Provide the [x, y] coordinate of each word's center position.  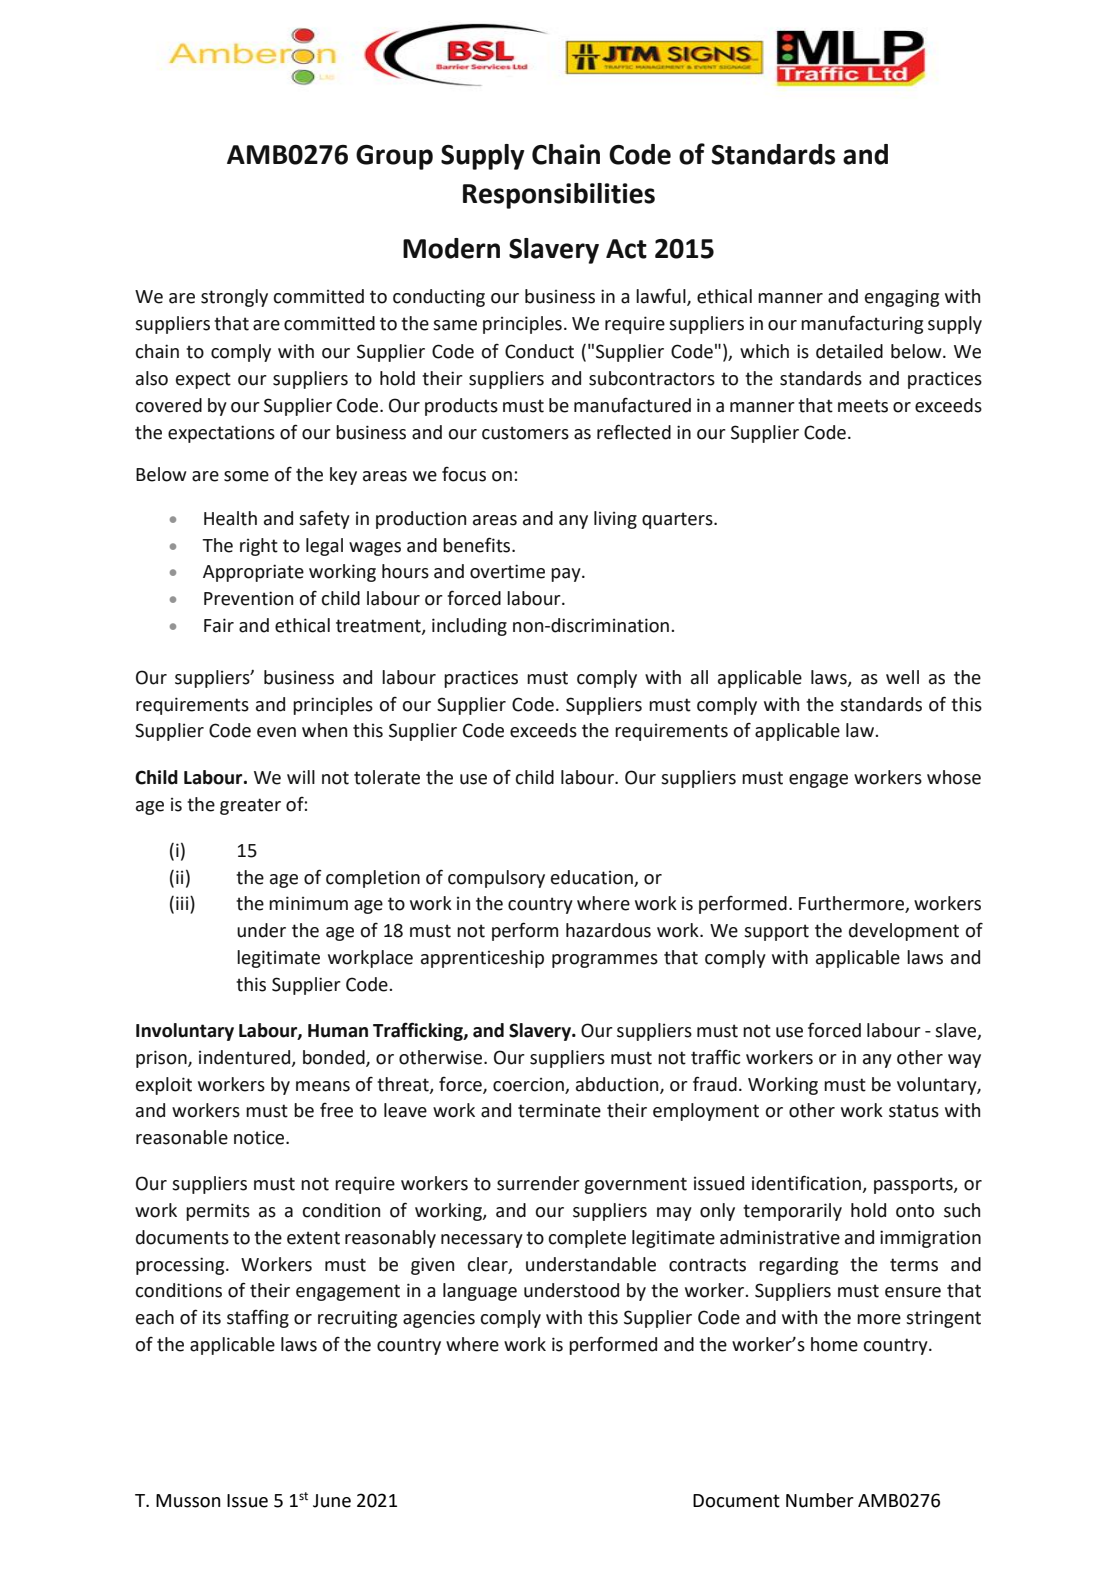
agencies [439, 1319]
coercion [528, 1085]
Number [820, 1500]
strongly [234, 298]
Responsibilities [559, 196]
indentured [246, 1058]
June [332, 1501]
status [914, 1111]
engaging [902, 298]
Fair [219, 625]
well [902, 677]
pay [567, 575]
